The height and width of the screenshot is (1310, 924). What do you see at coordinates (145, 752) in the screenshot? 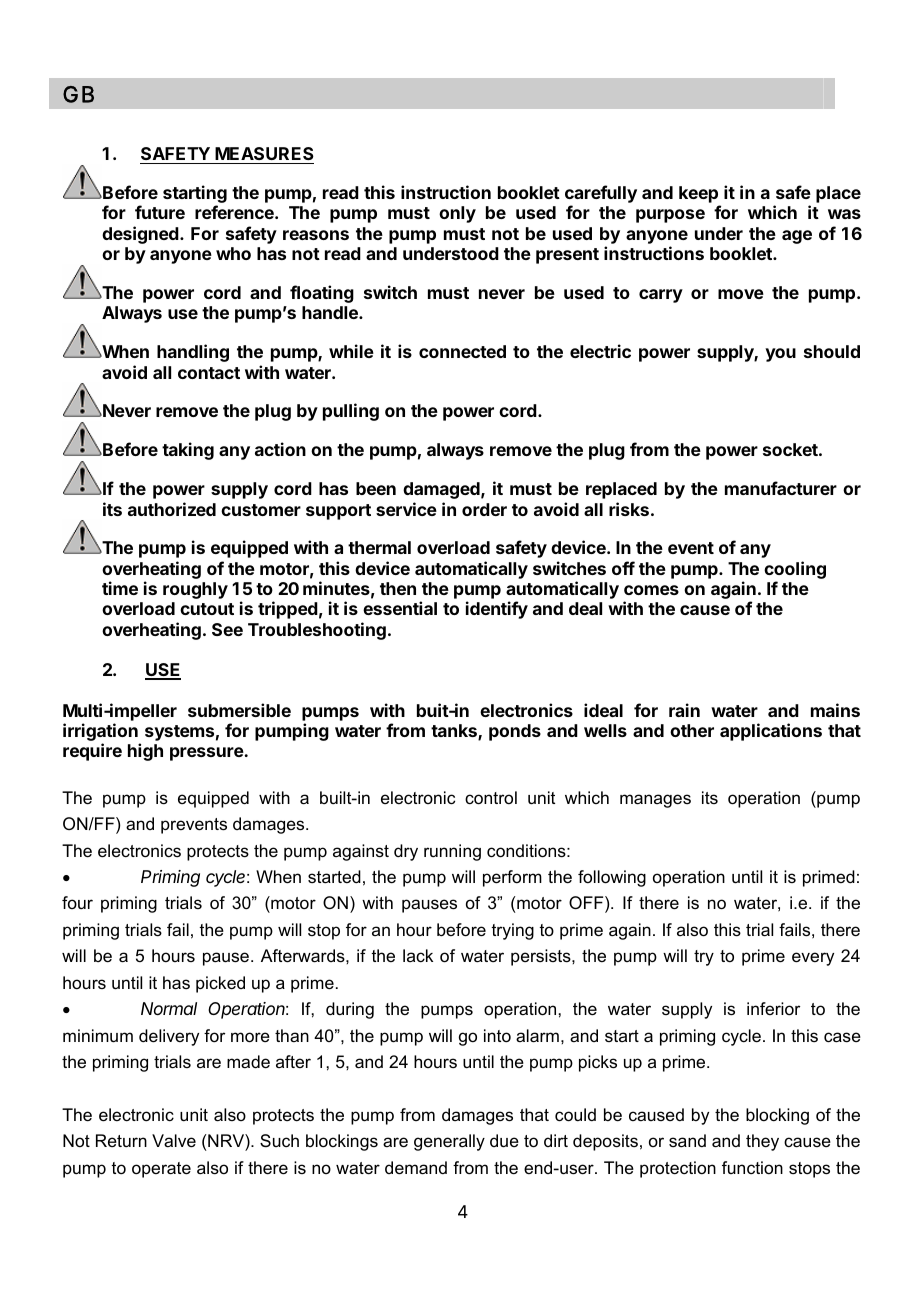
I see `high` at bounding box center [145, 752].
